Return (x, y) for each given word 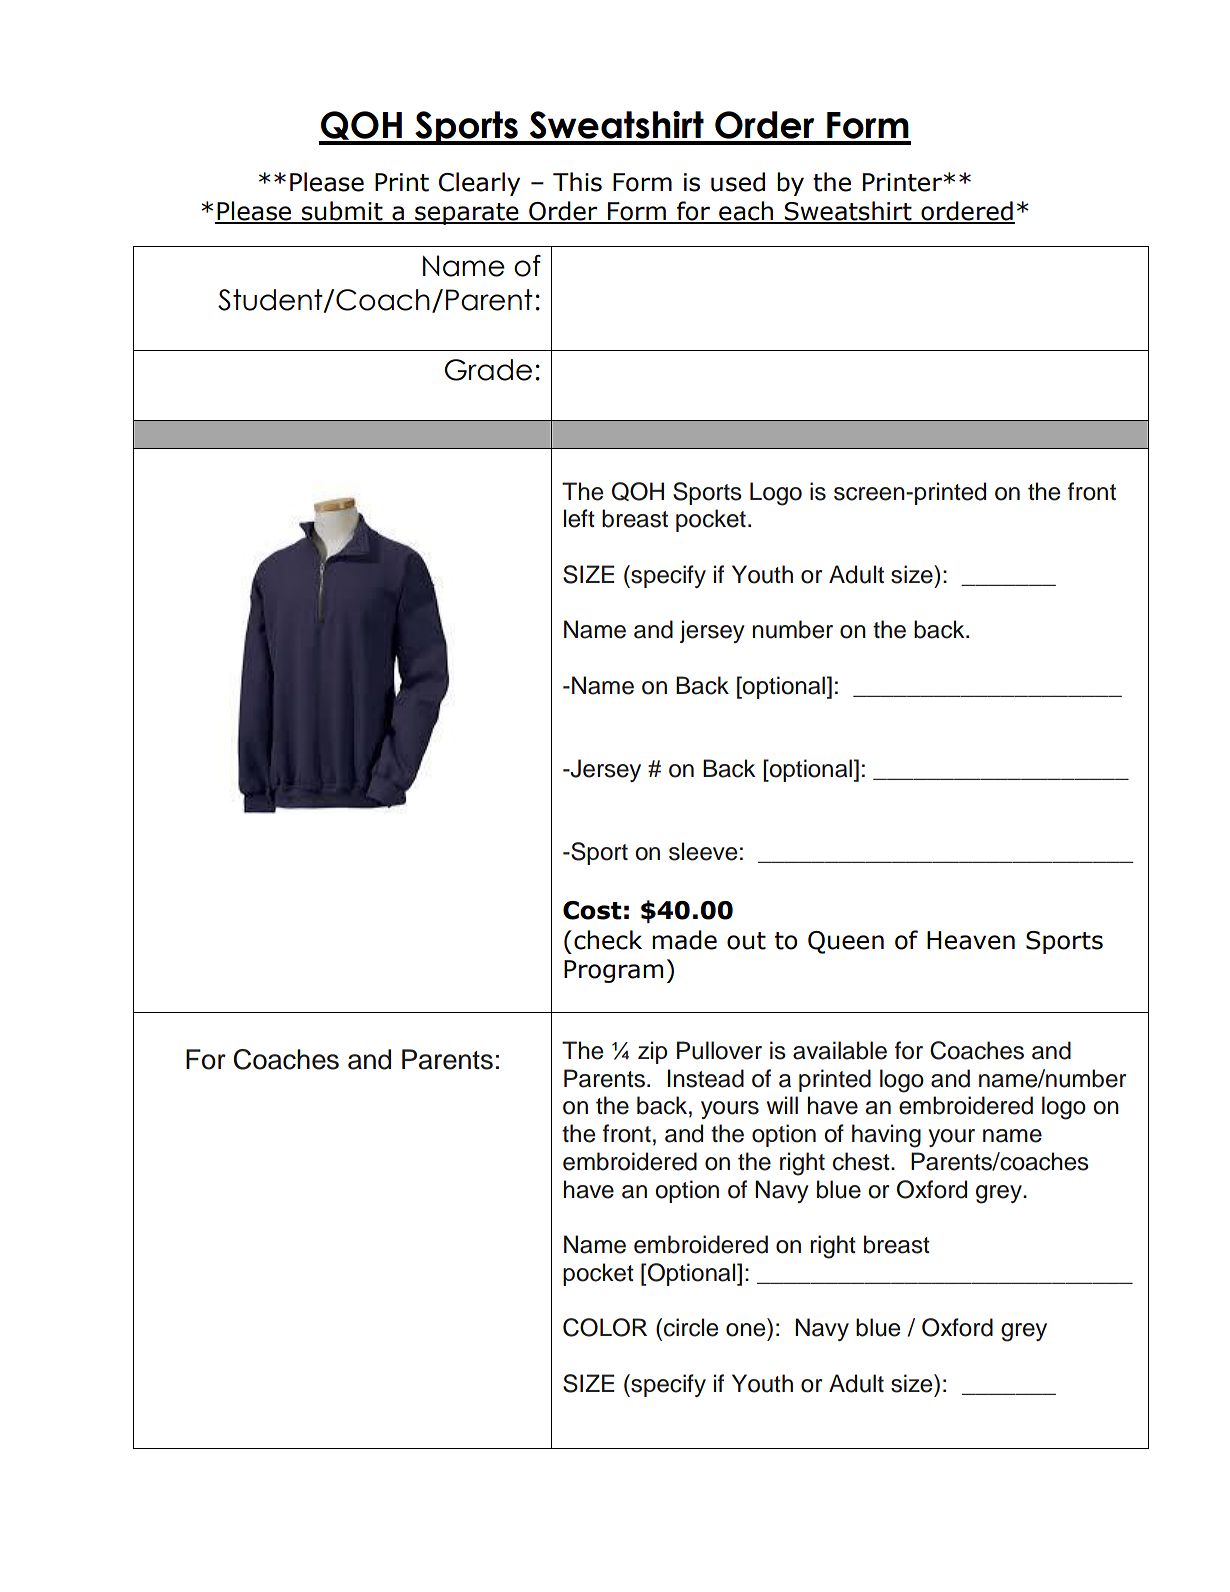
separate (467, 214)
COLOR (605, 1327)
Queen (846, 942)
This (577, 182)
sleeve (703, 851)
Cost (592, 910)
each (746, 212)
